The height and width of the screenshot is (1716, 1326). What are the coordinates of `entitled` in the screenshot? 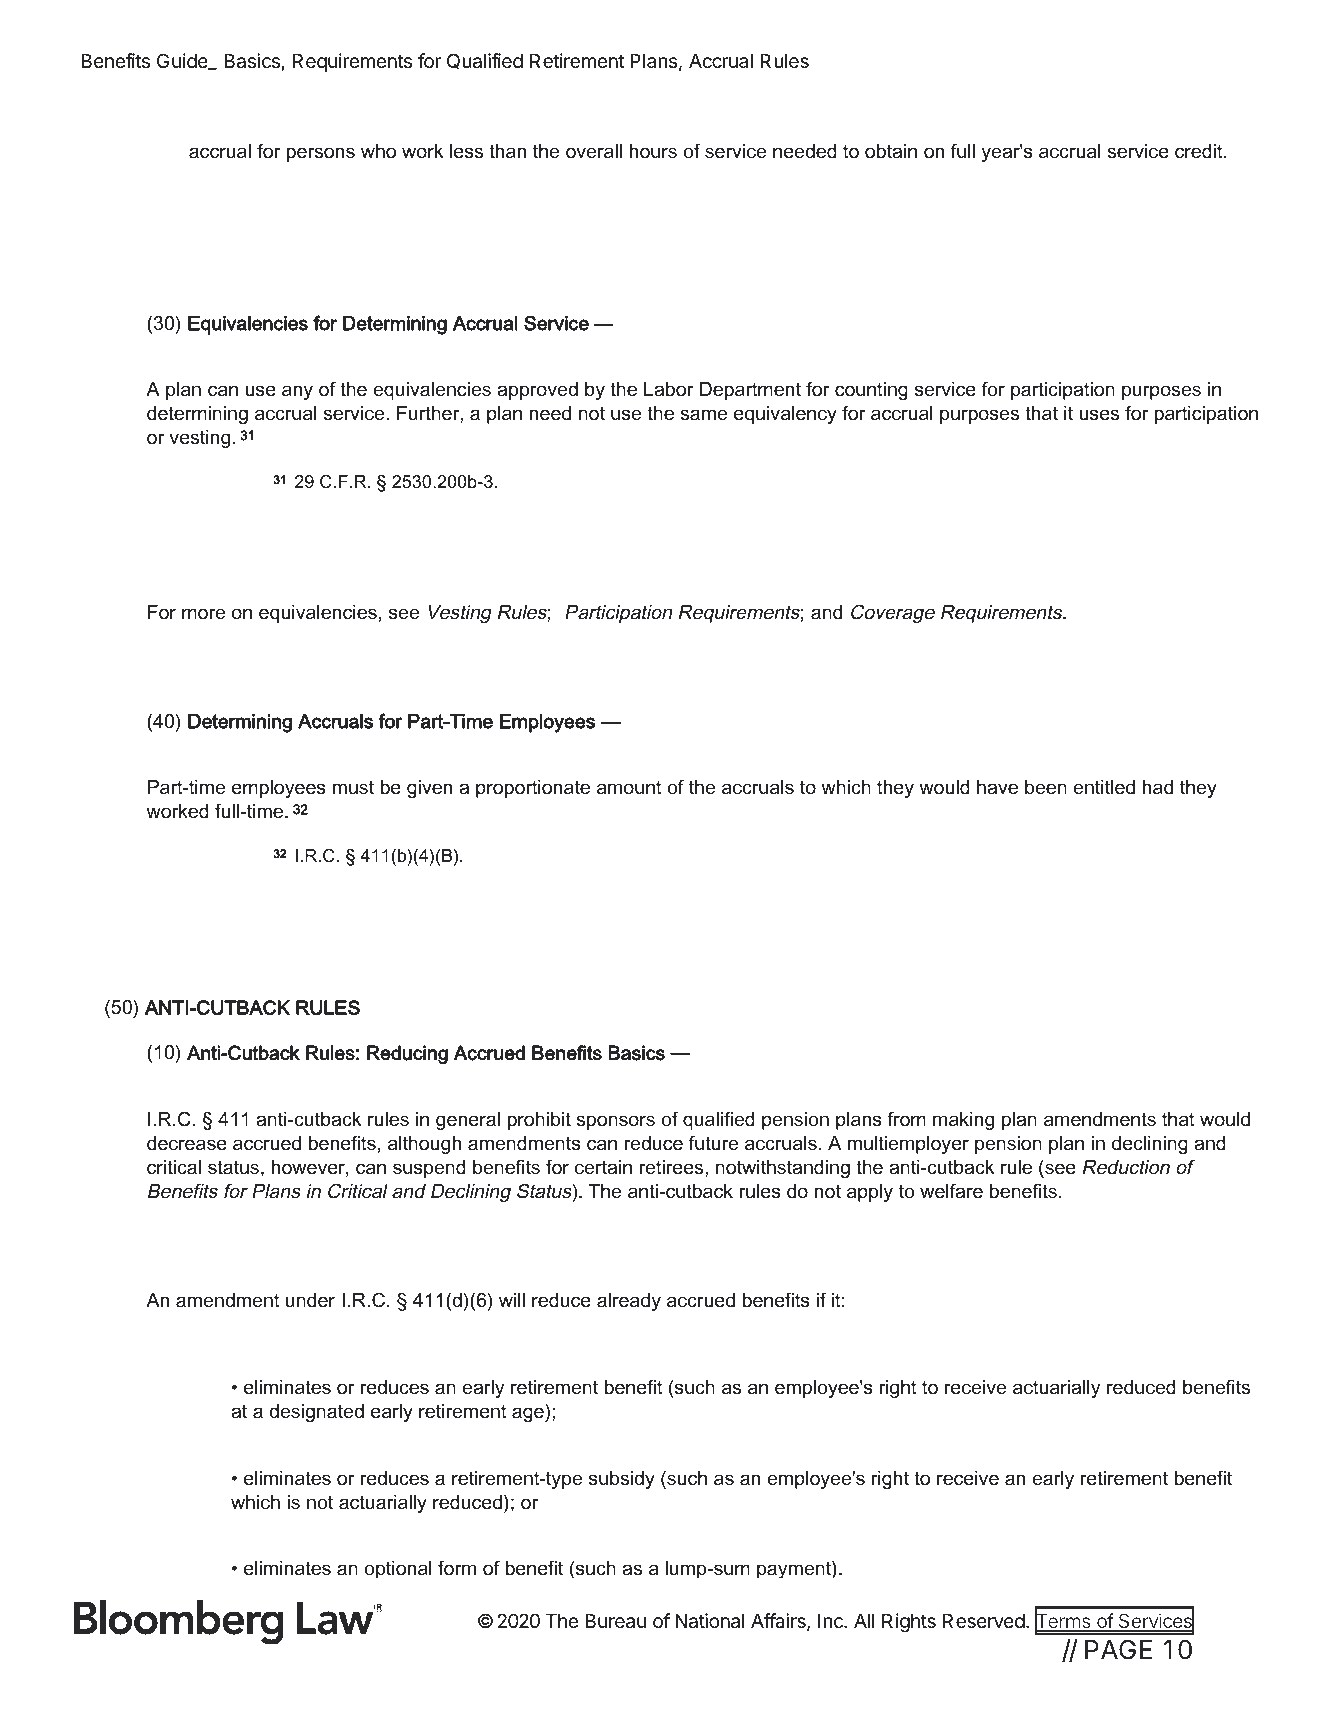 It's located at (1104, 787).
